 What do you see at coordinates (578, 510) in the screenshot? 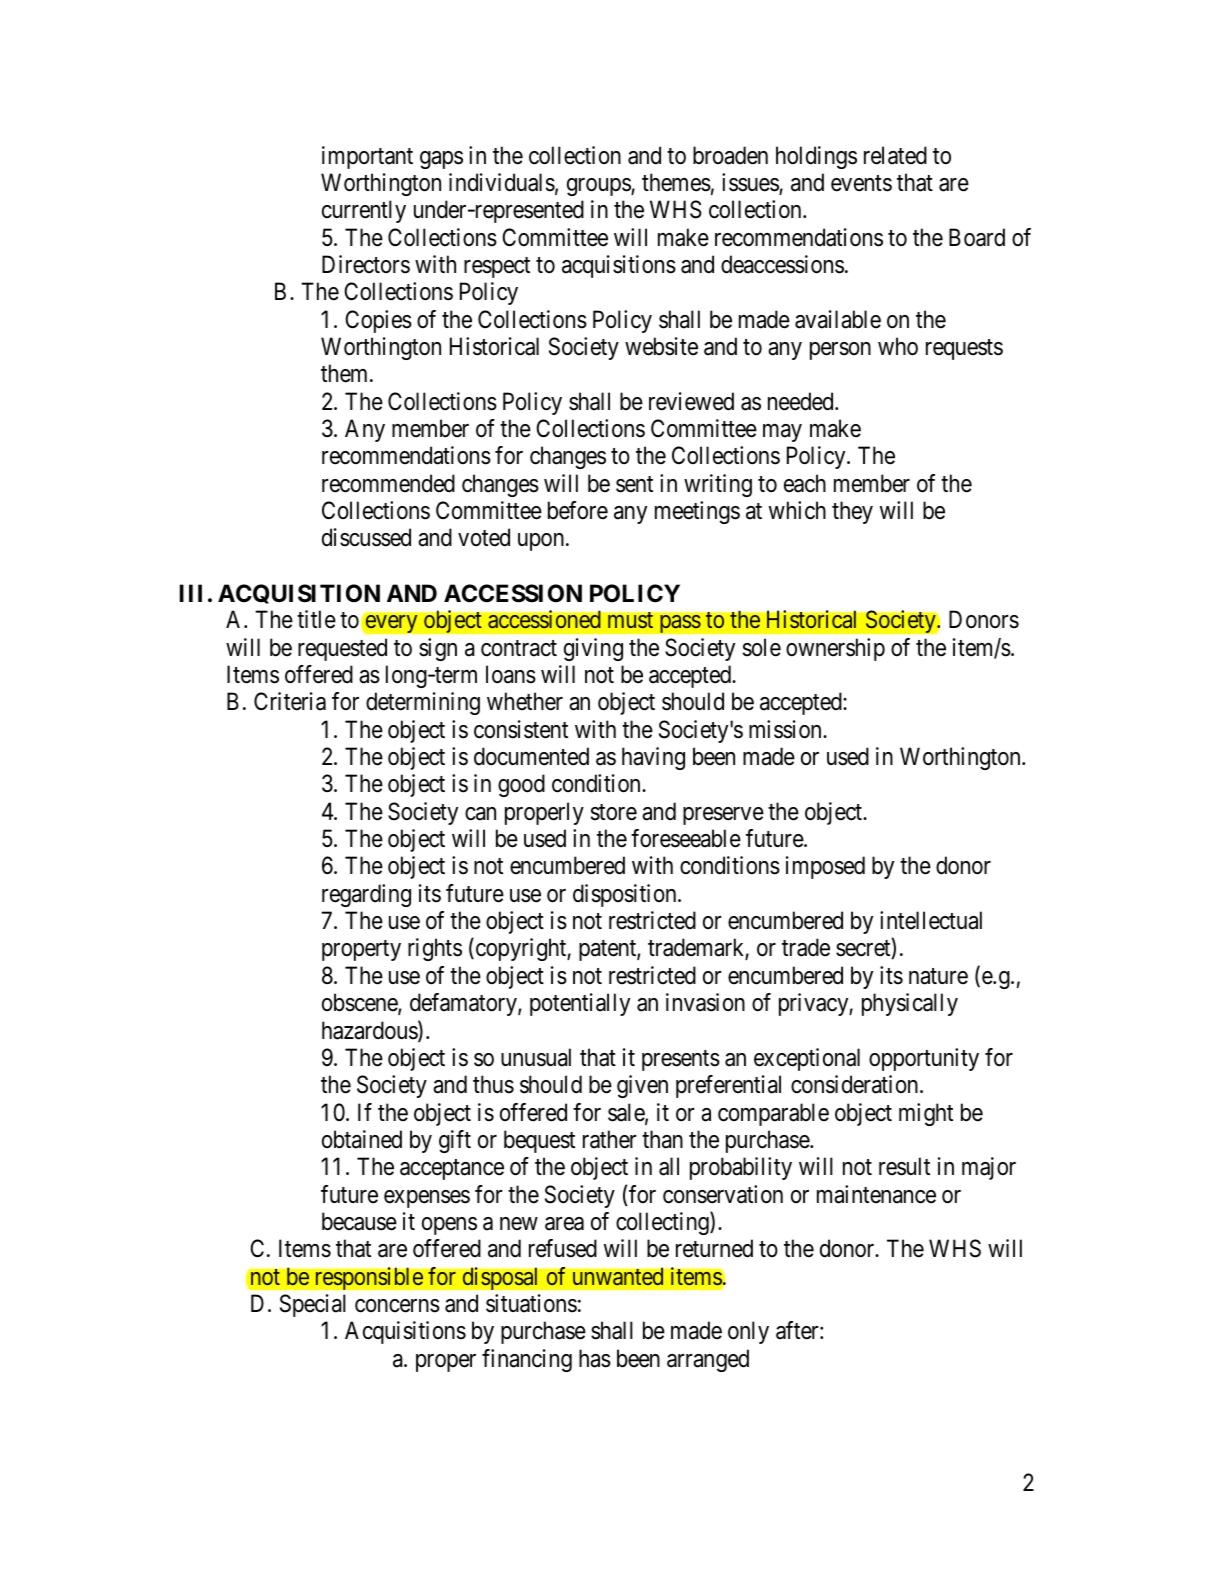
I see `before` at bounding box center [578, 510].
